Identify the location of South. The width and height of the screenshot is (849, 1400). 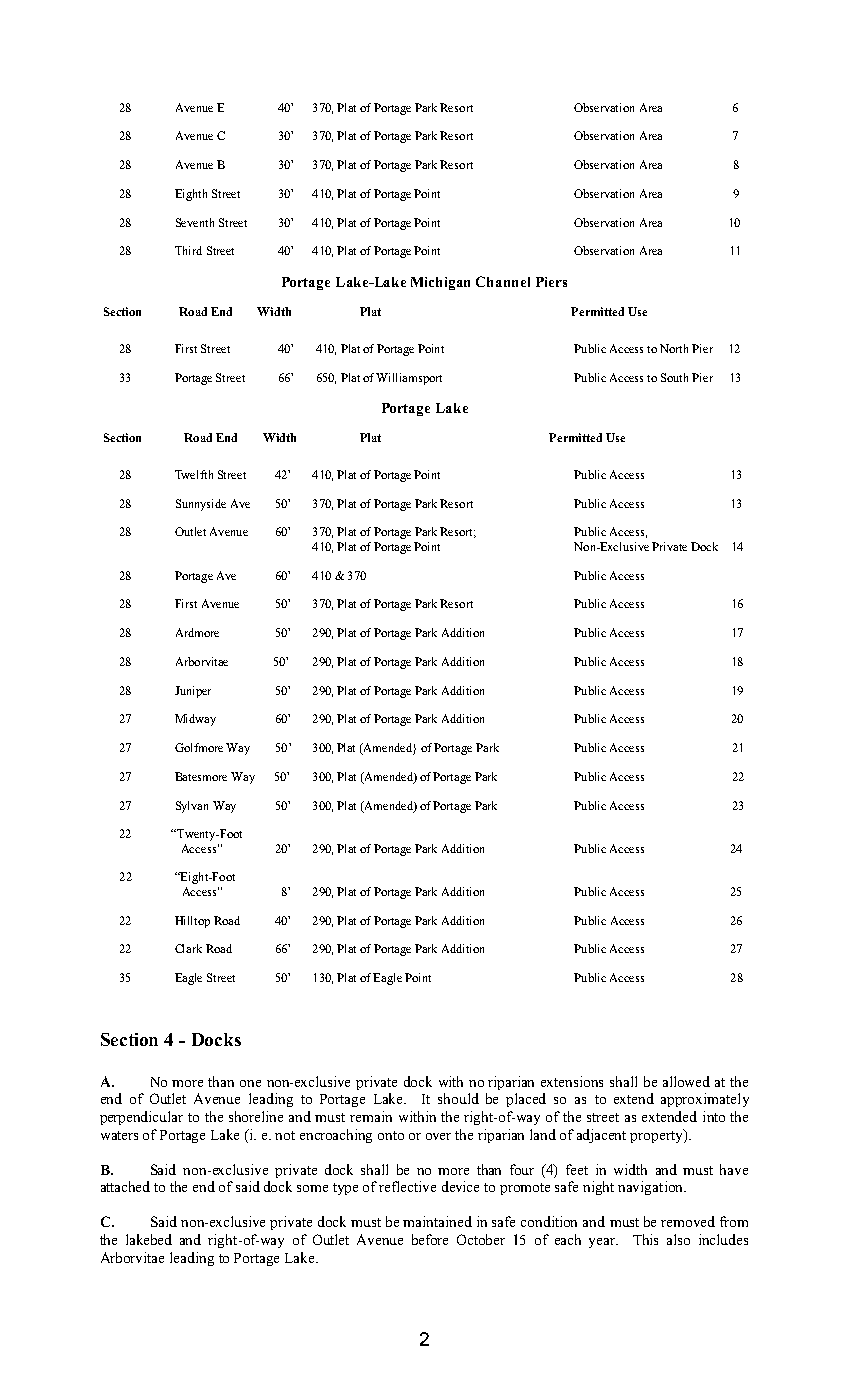
(674, 377).
